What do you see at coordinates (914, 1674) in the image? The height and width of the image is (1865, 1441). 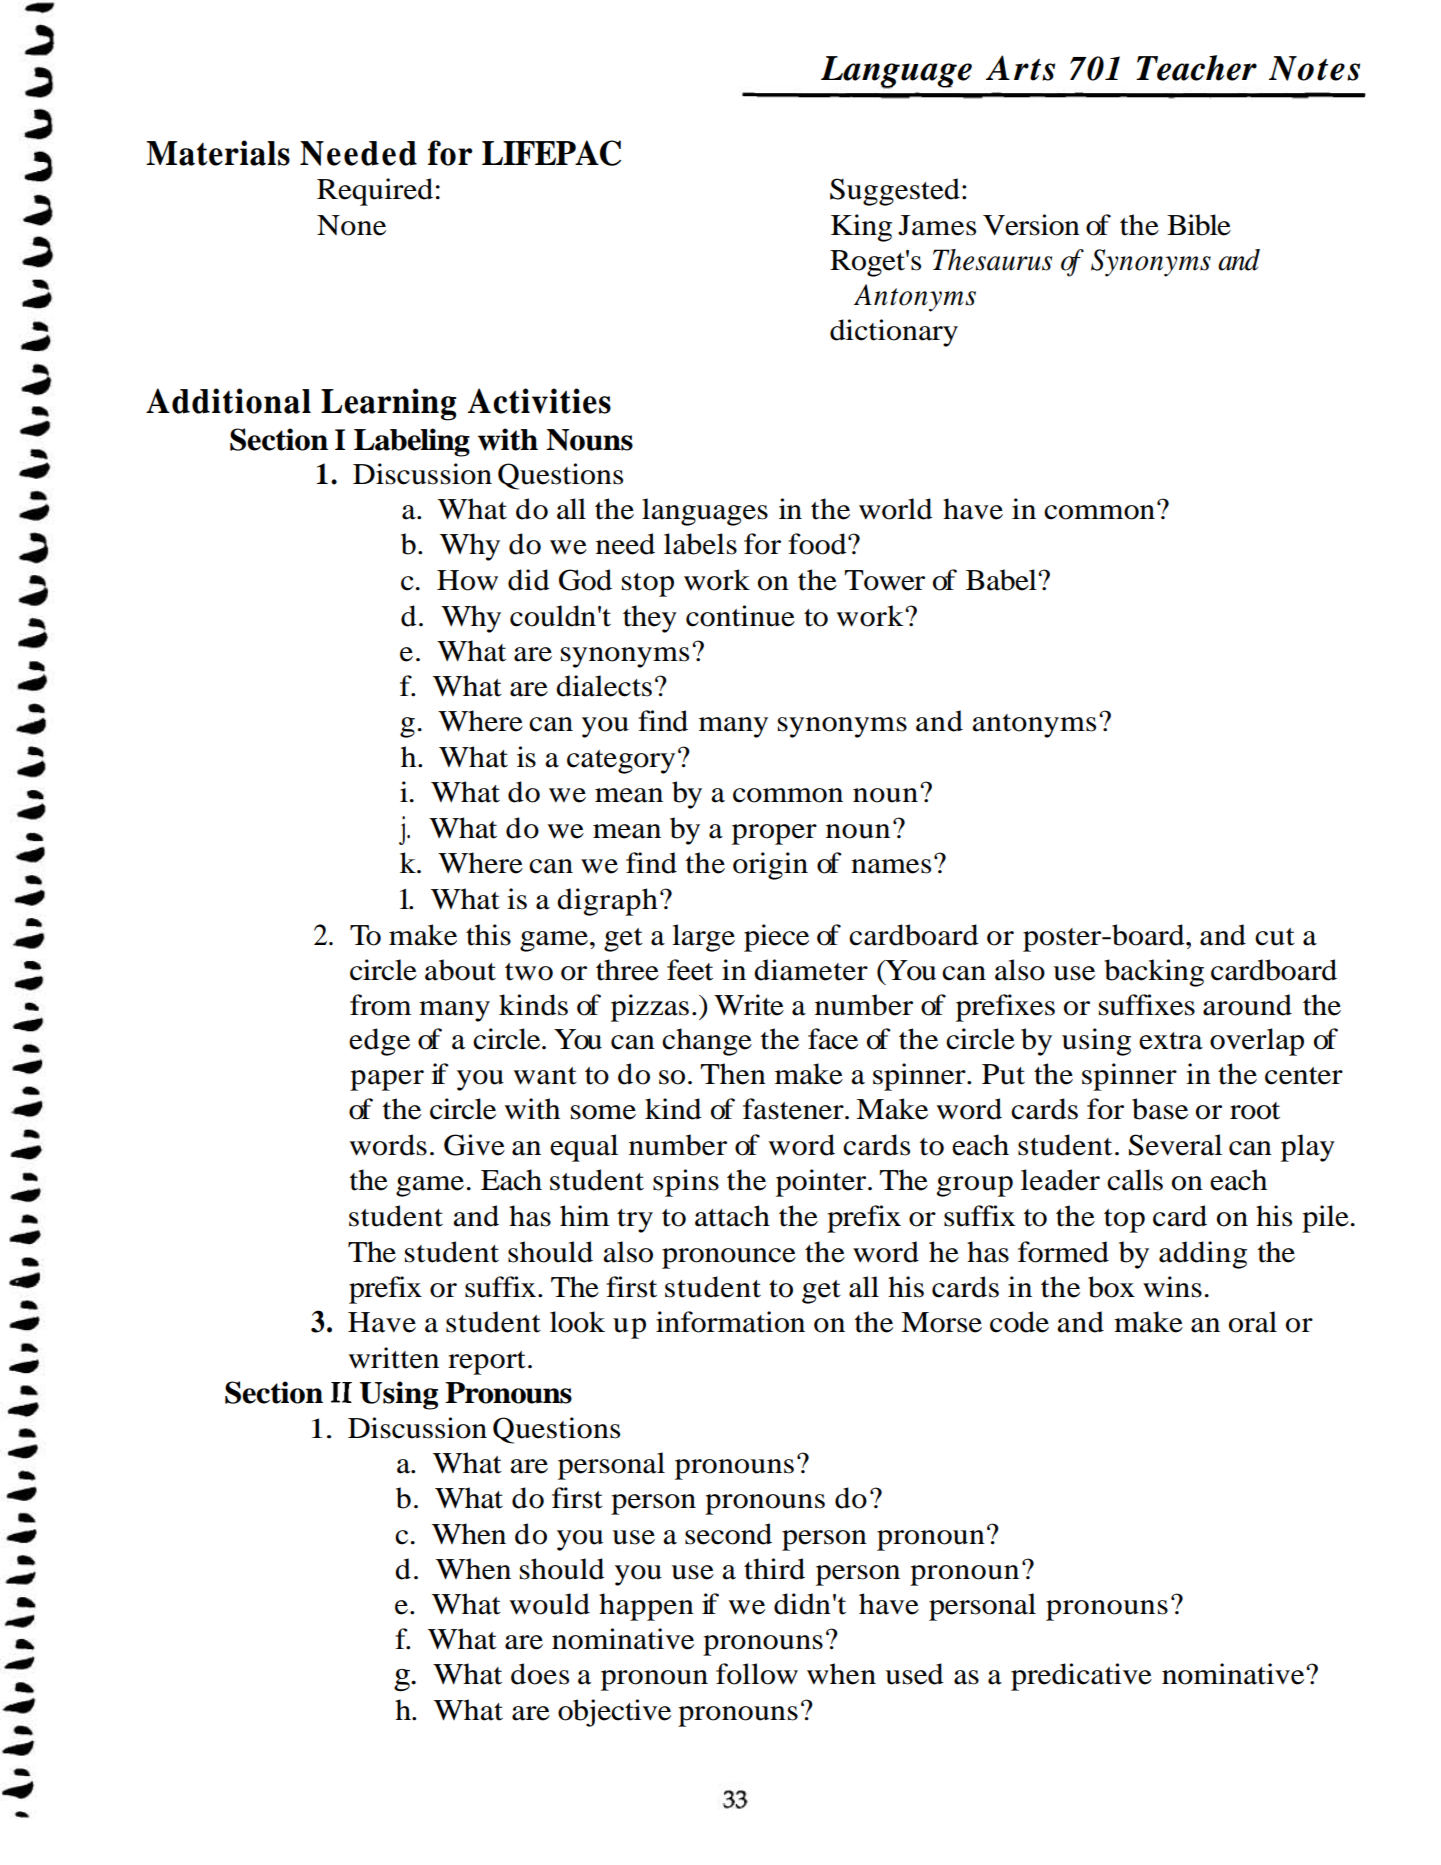 I see `used` at bounding box center [914, 1674].
